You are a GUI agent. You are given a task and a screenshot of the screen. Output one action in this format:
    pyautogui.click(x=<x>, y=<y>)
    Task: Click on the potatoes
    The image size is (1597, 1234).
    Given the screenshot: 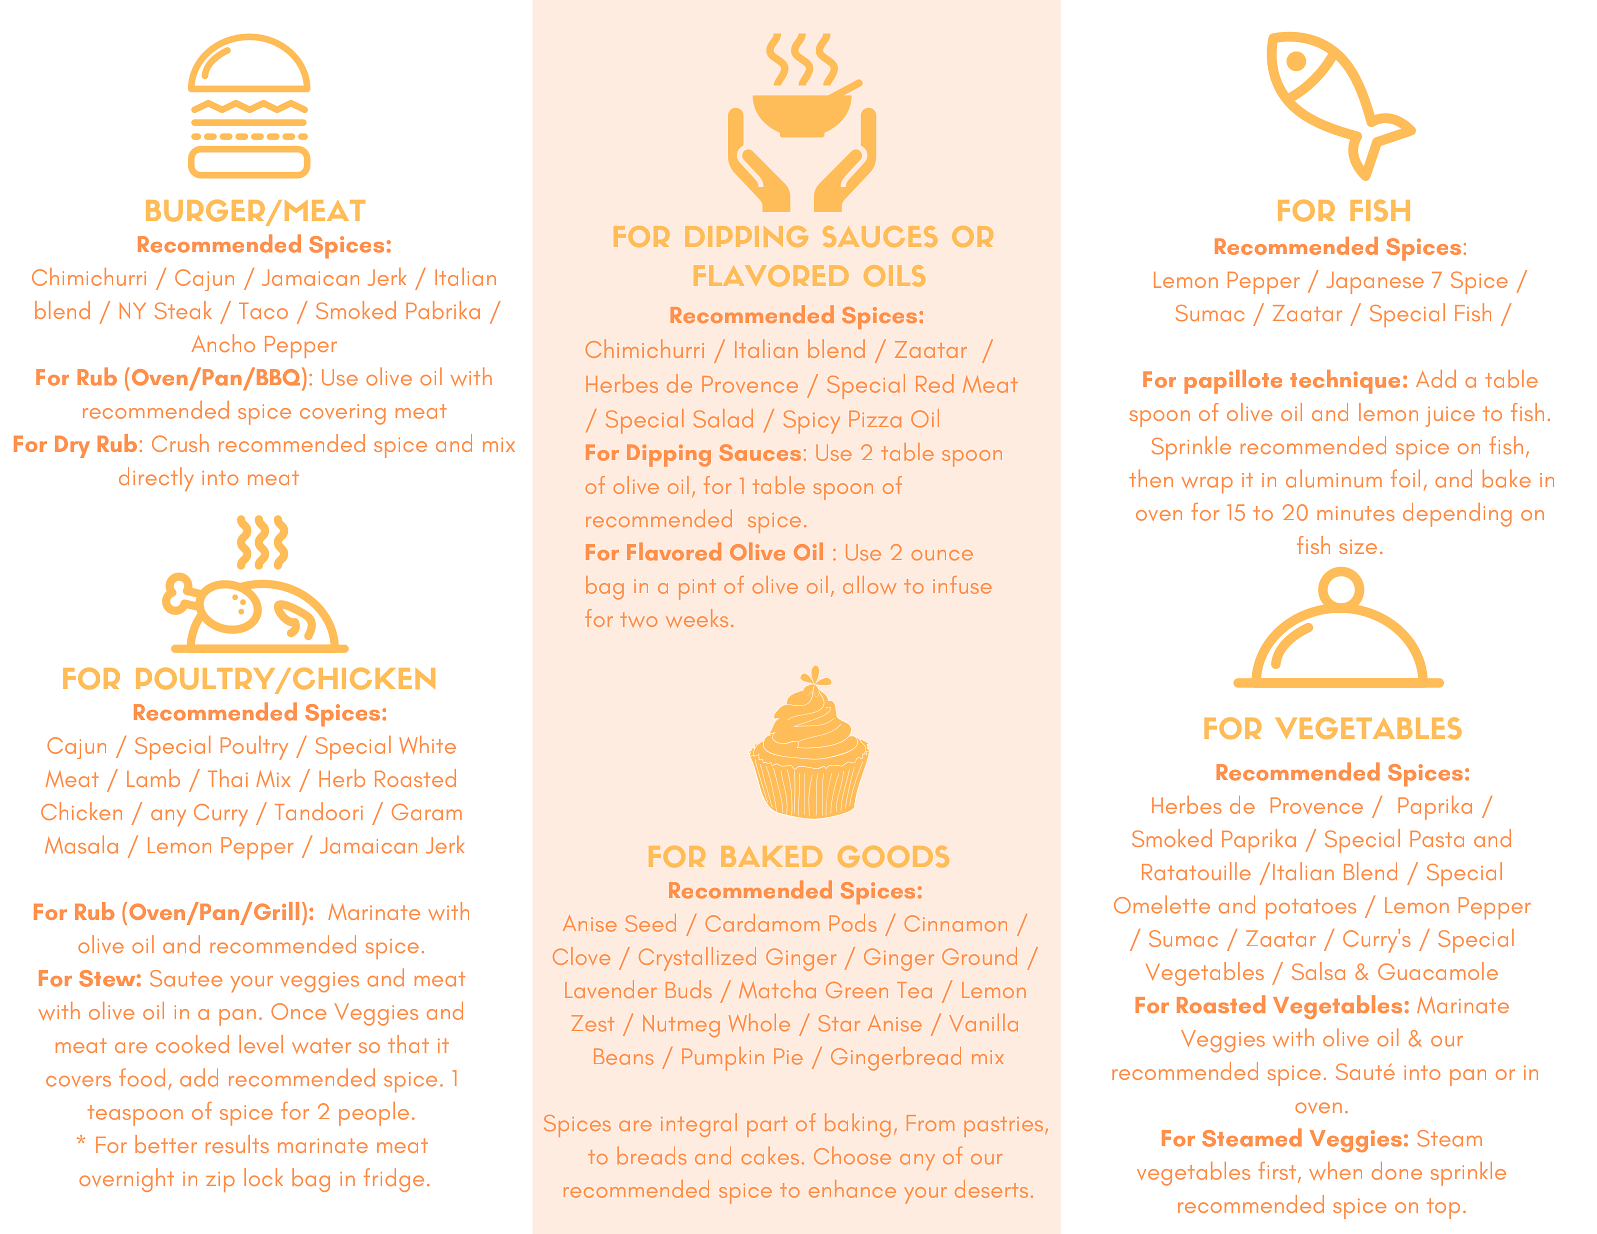 What is the action you would take?
    pyautogui.click(x=1311, y=909)
